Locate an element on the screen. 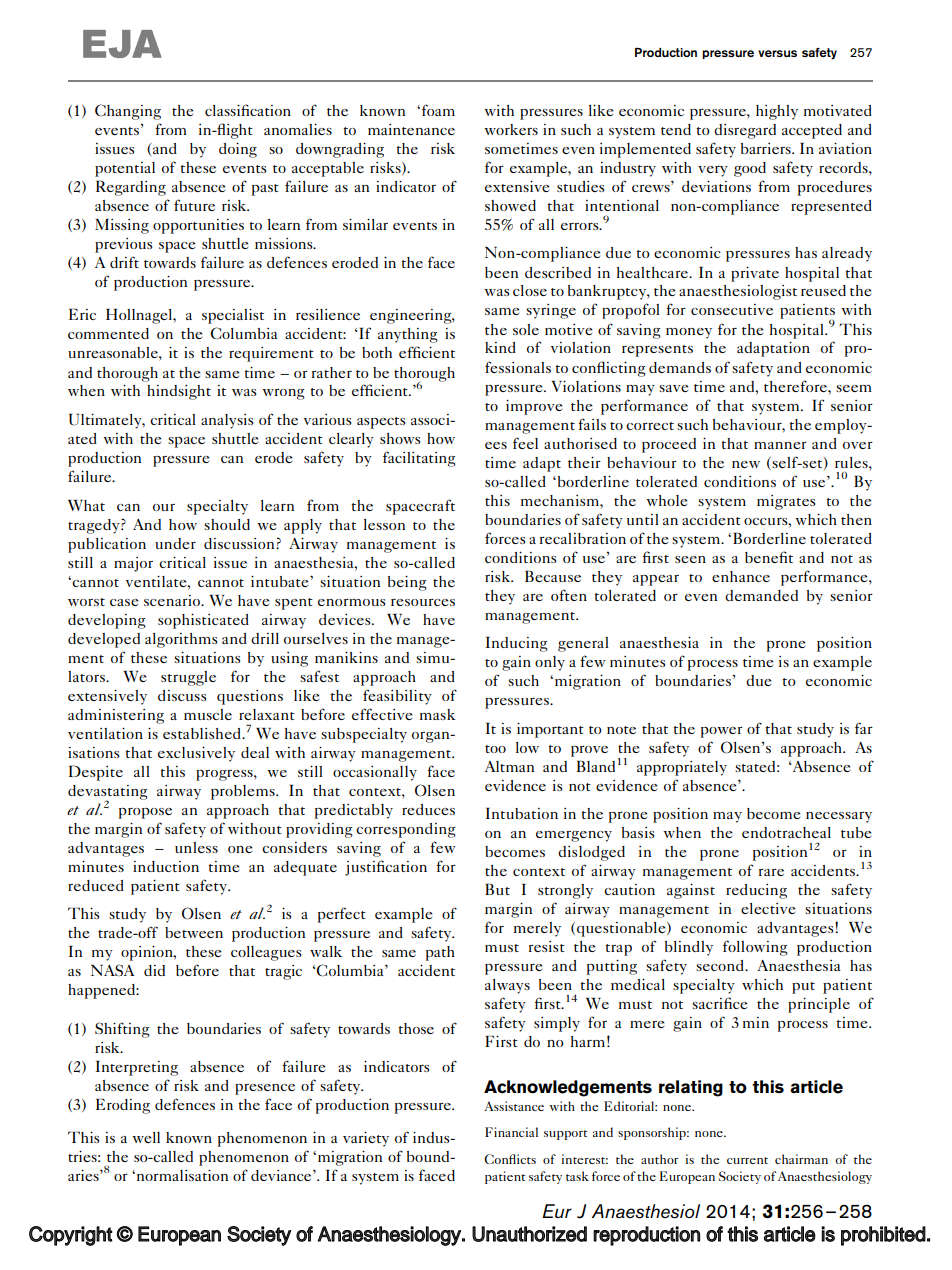 This screenshot has width=952, height=1270. chairman is located at coordinates (801, 1159).
